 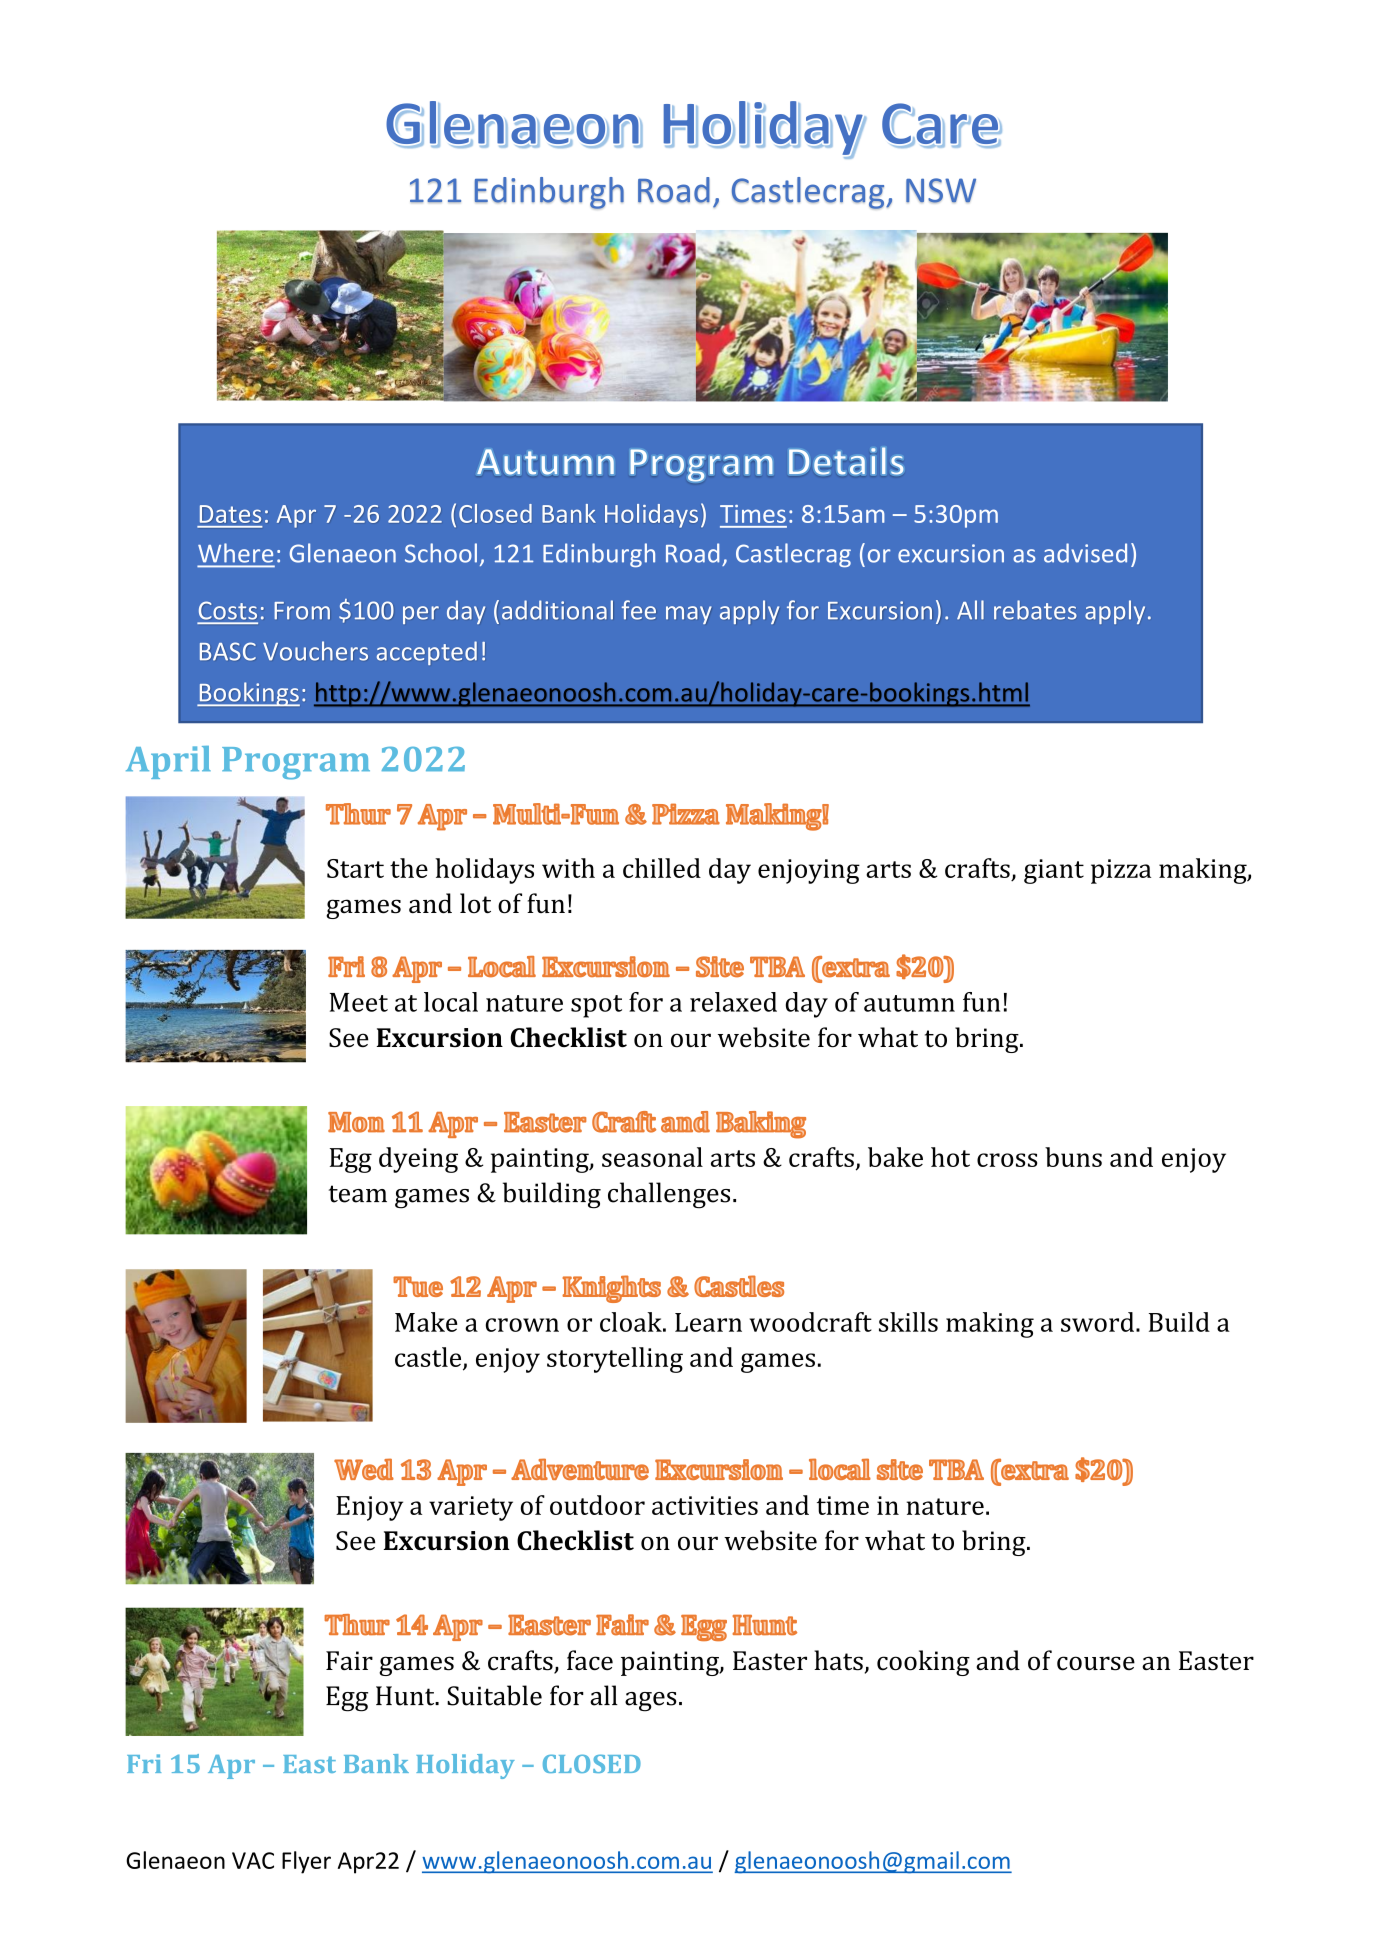 What do you see at coordinates (1097, 1322) in the image?
I see `sword` at bounding box center [1097, 1322].
